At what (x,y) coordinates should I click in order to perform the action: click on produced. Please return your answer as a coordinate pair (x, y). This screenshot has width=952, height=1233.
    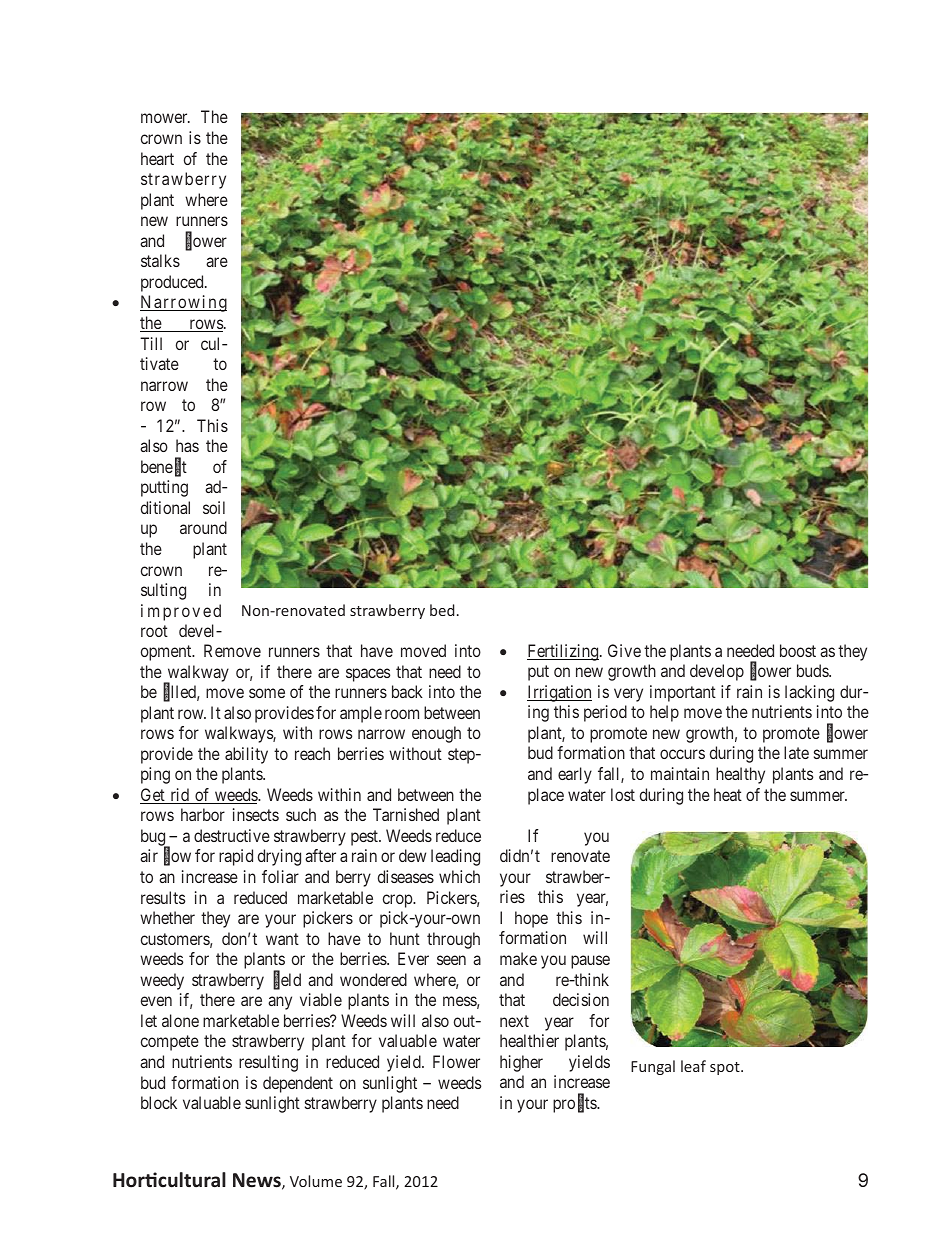
    Looking at the image, I should click on (173, 283).
